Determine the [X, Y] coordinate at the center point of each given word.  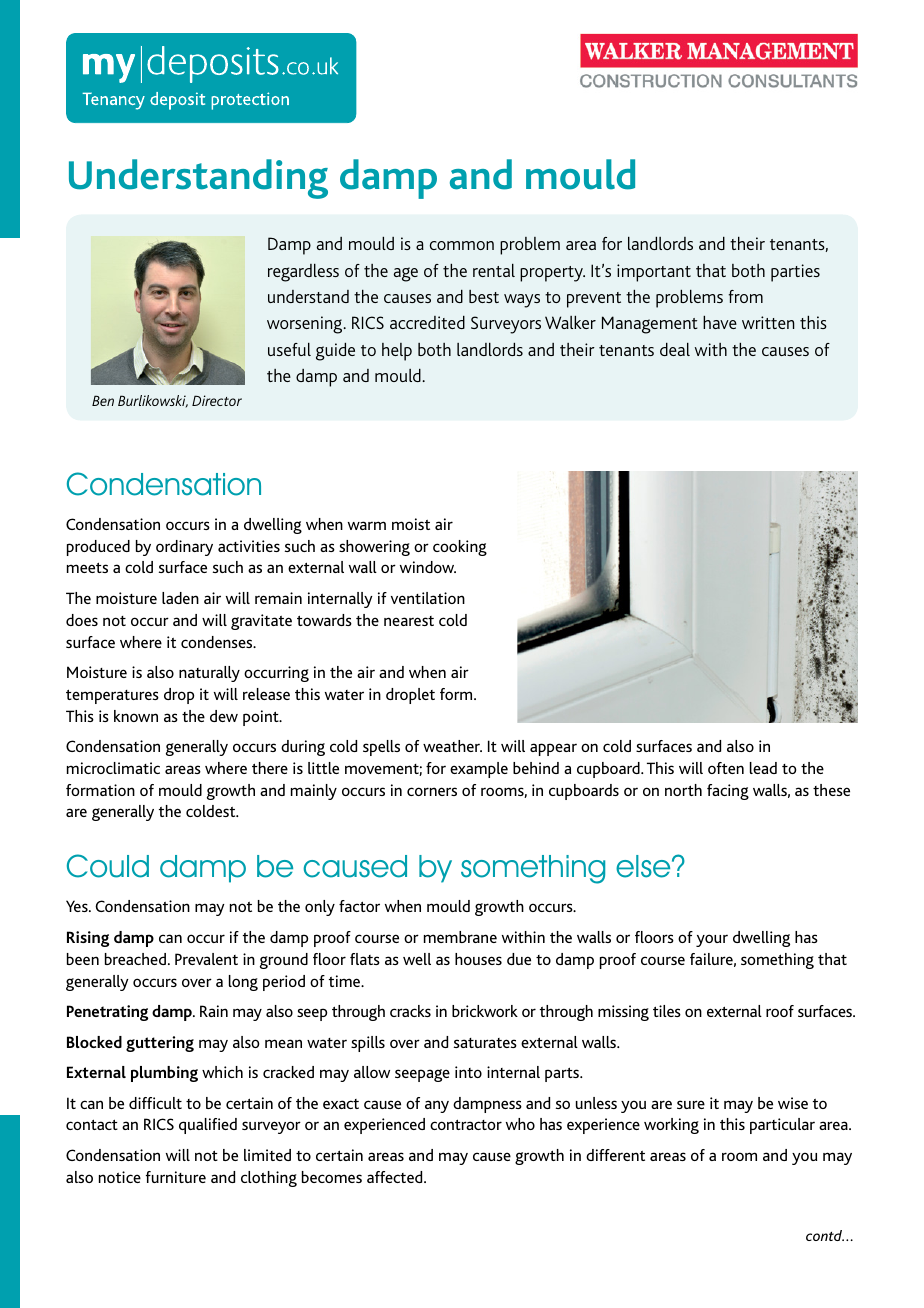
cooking [460, 548]
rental [494, 270]
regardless [303, 273]
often [726, 768]
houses [478, 959]
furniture [176, 1177]
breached [135, 959]
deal [675, 349]
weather [452, 746]
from [746, 296]
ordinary [184, 548]
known [136, 716]
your [712, 940]
